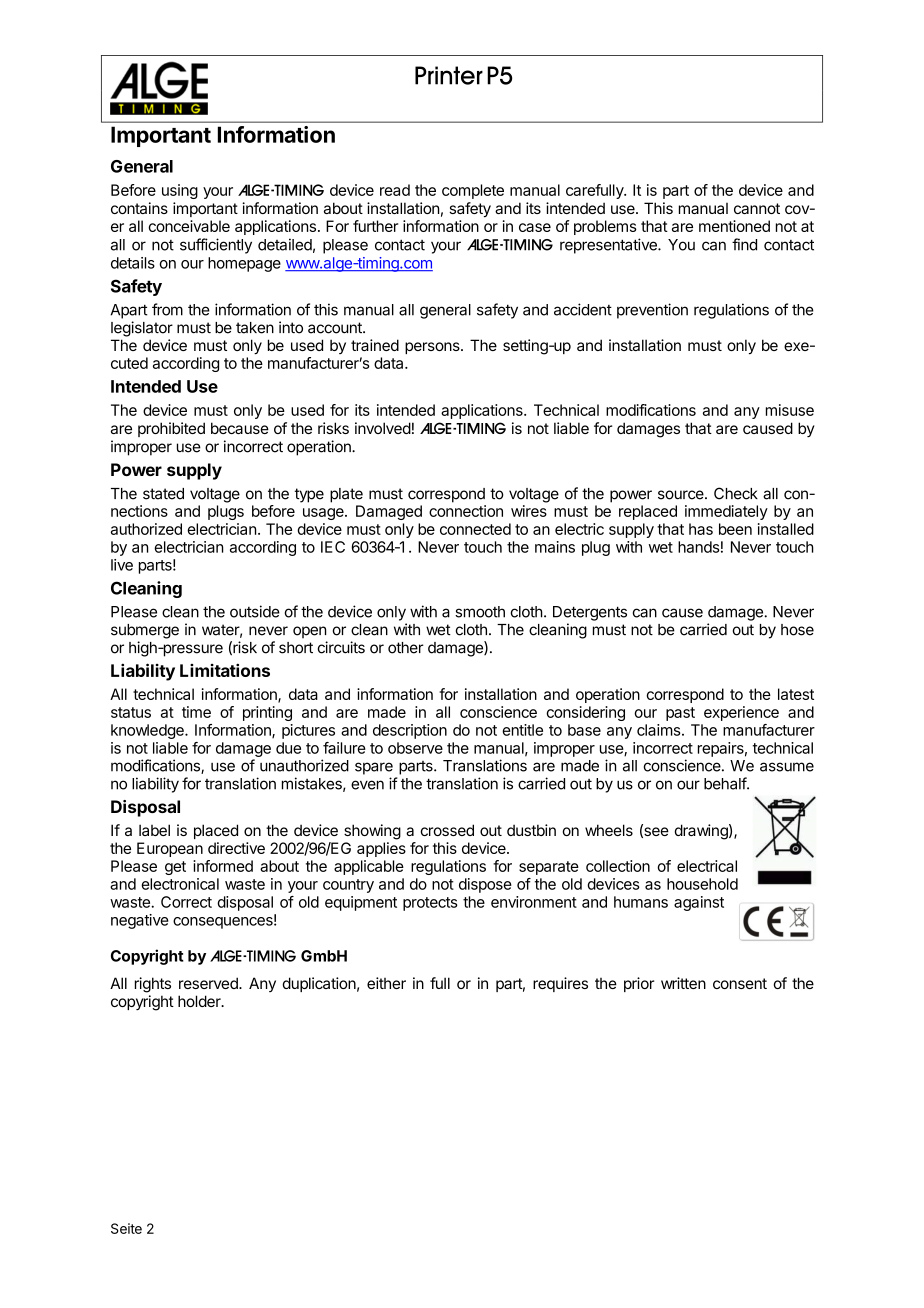 This screenshot has height=1308, width=924. What do you see at coordinates (449, 75) in the screenshot?
I see `Printer` at bounding box center [449, 75].
